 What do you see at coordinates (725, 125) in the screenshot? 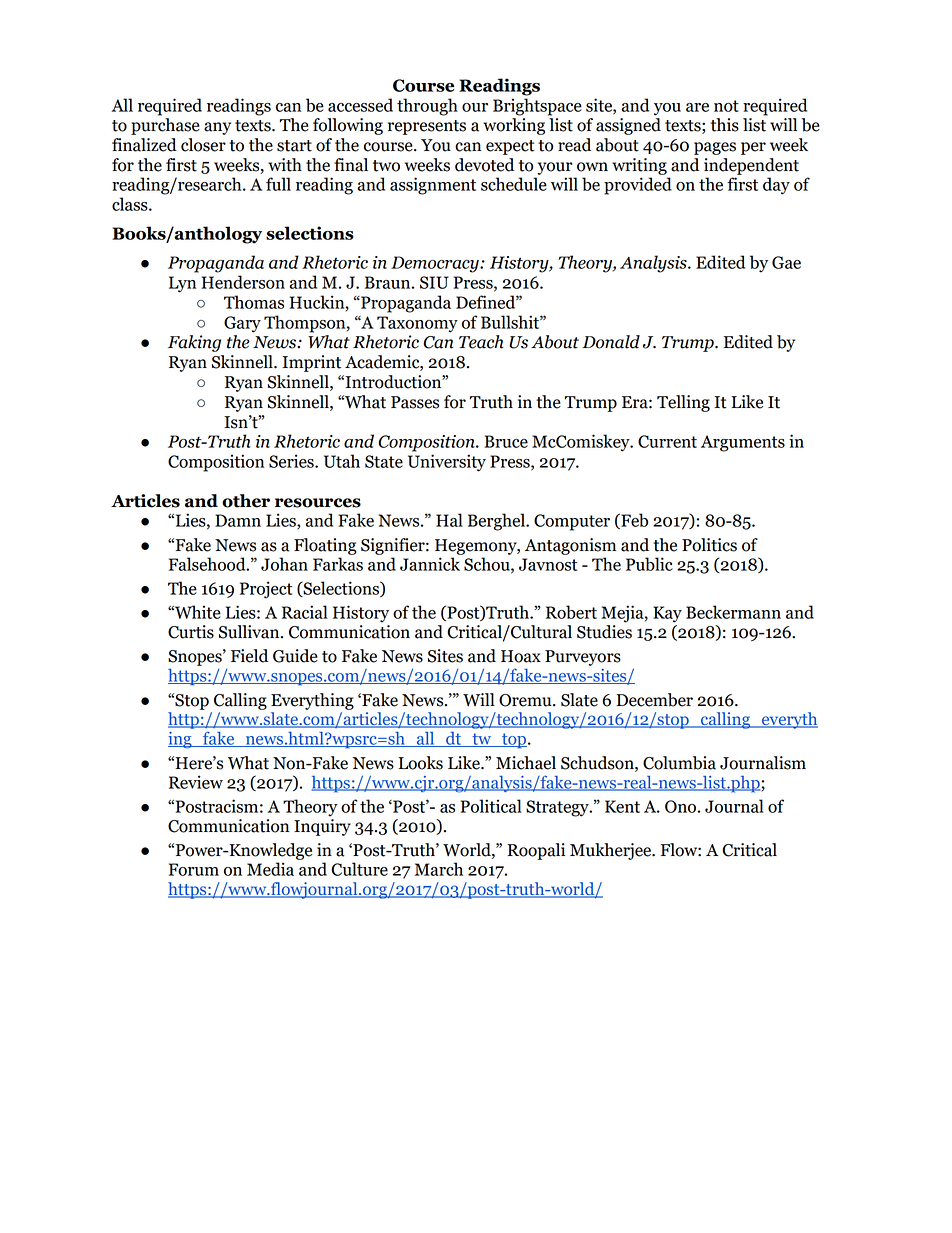
I see `this` at bounding box center [725, 125].
